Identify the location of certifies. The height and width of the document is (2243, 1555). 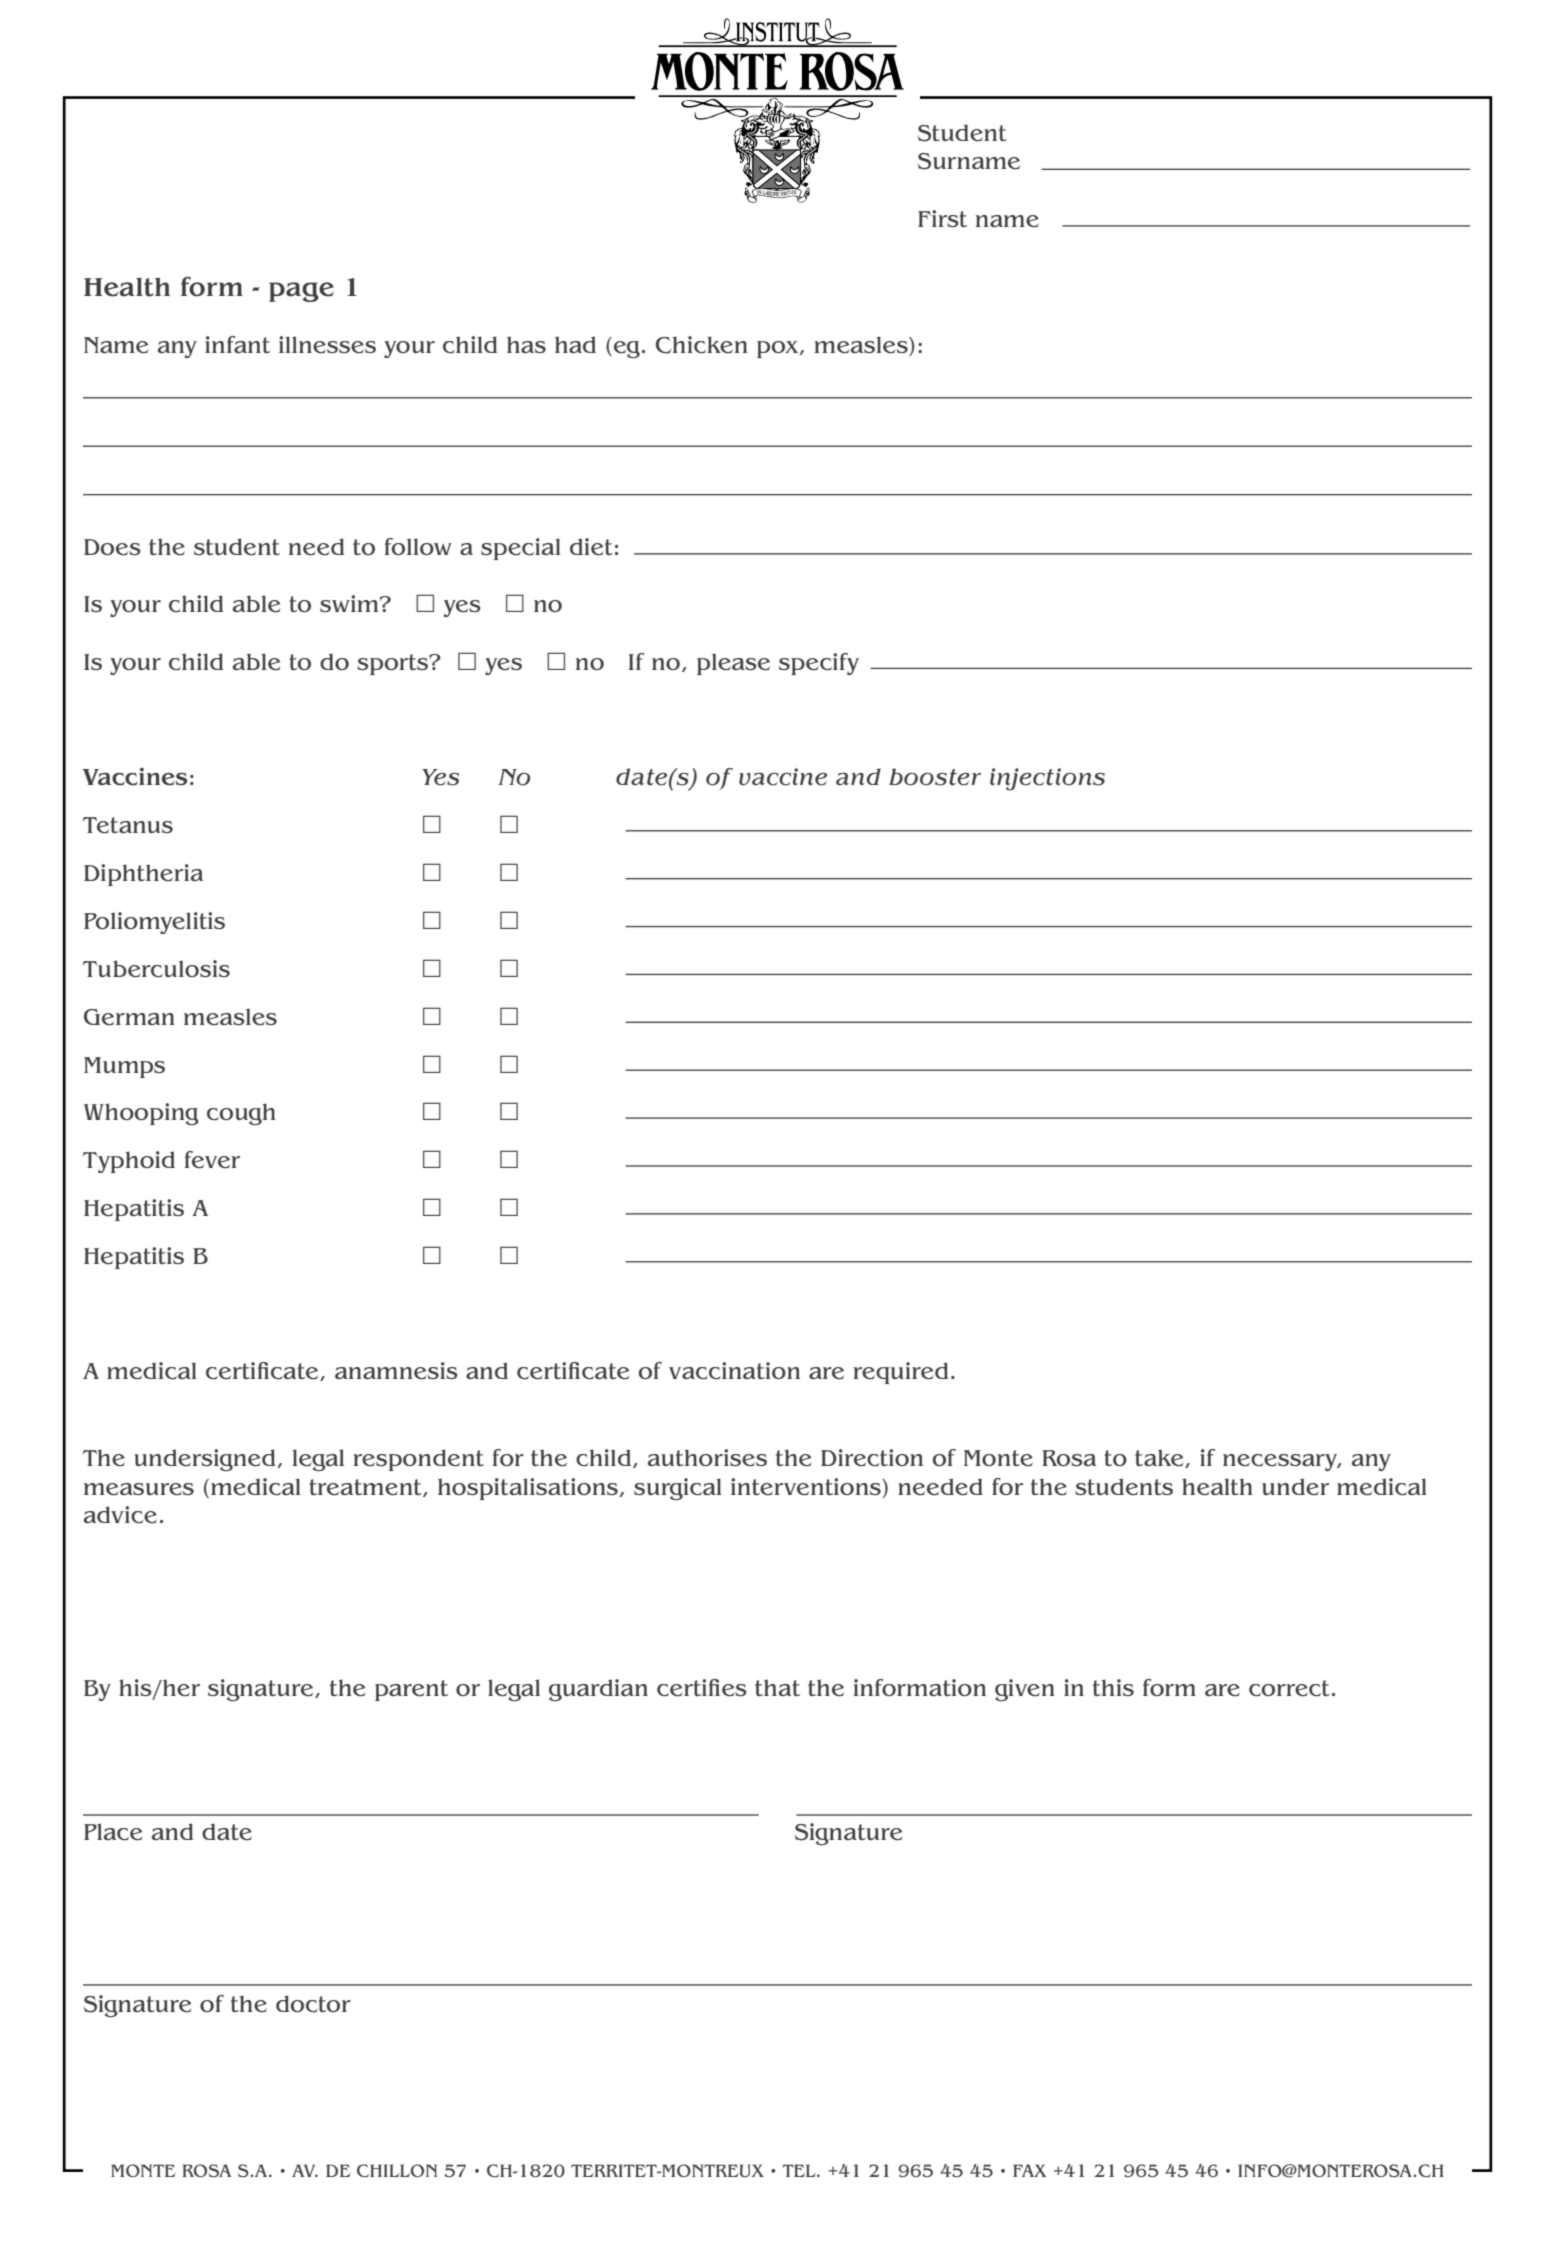
(702, 1688).
